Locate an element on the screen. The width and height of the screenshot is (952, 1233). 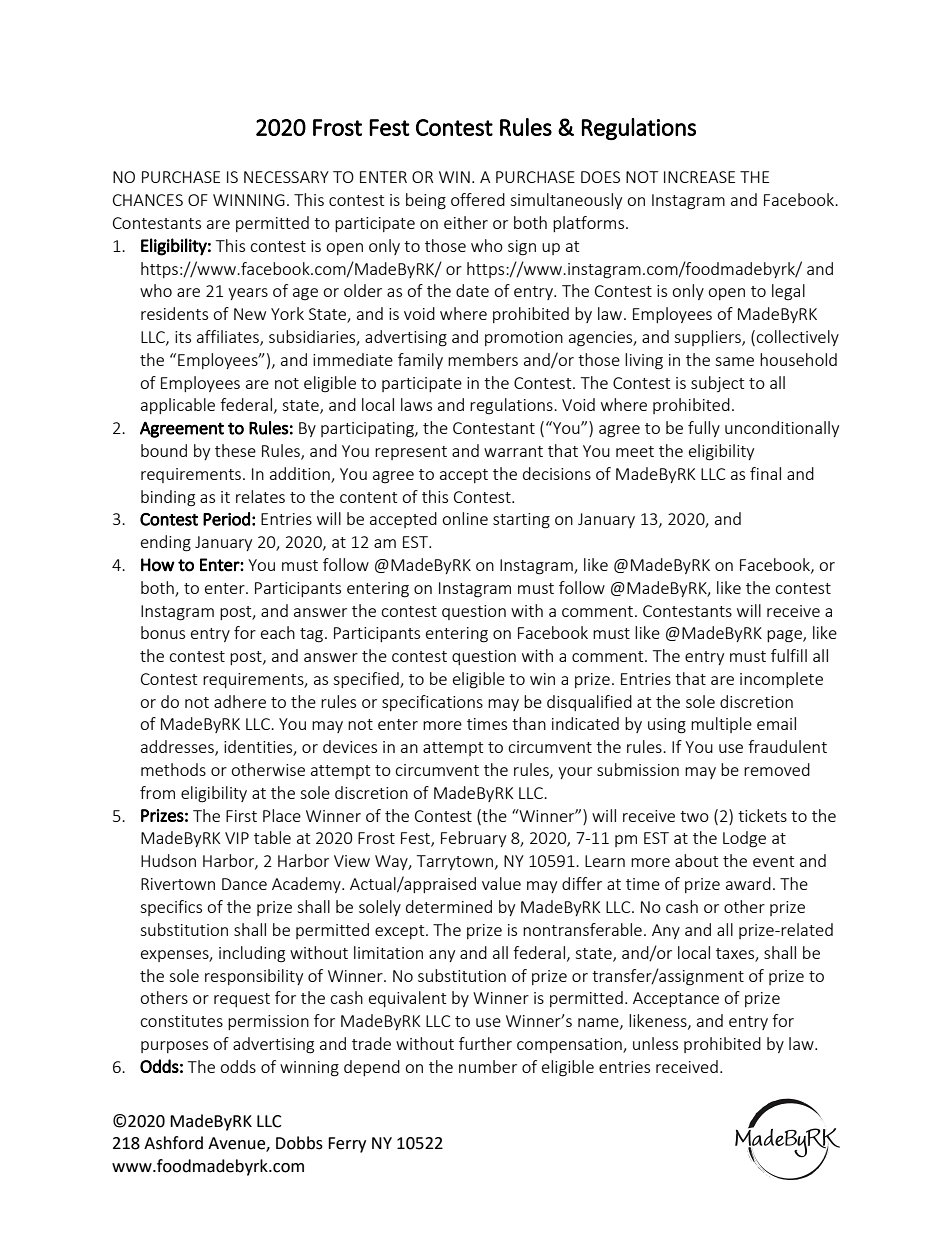
NECESSARY is located at coordinates (286, 177).
